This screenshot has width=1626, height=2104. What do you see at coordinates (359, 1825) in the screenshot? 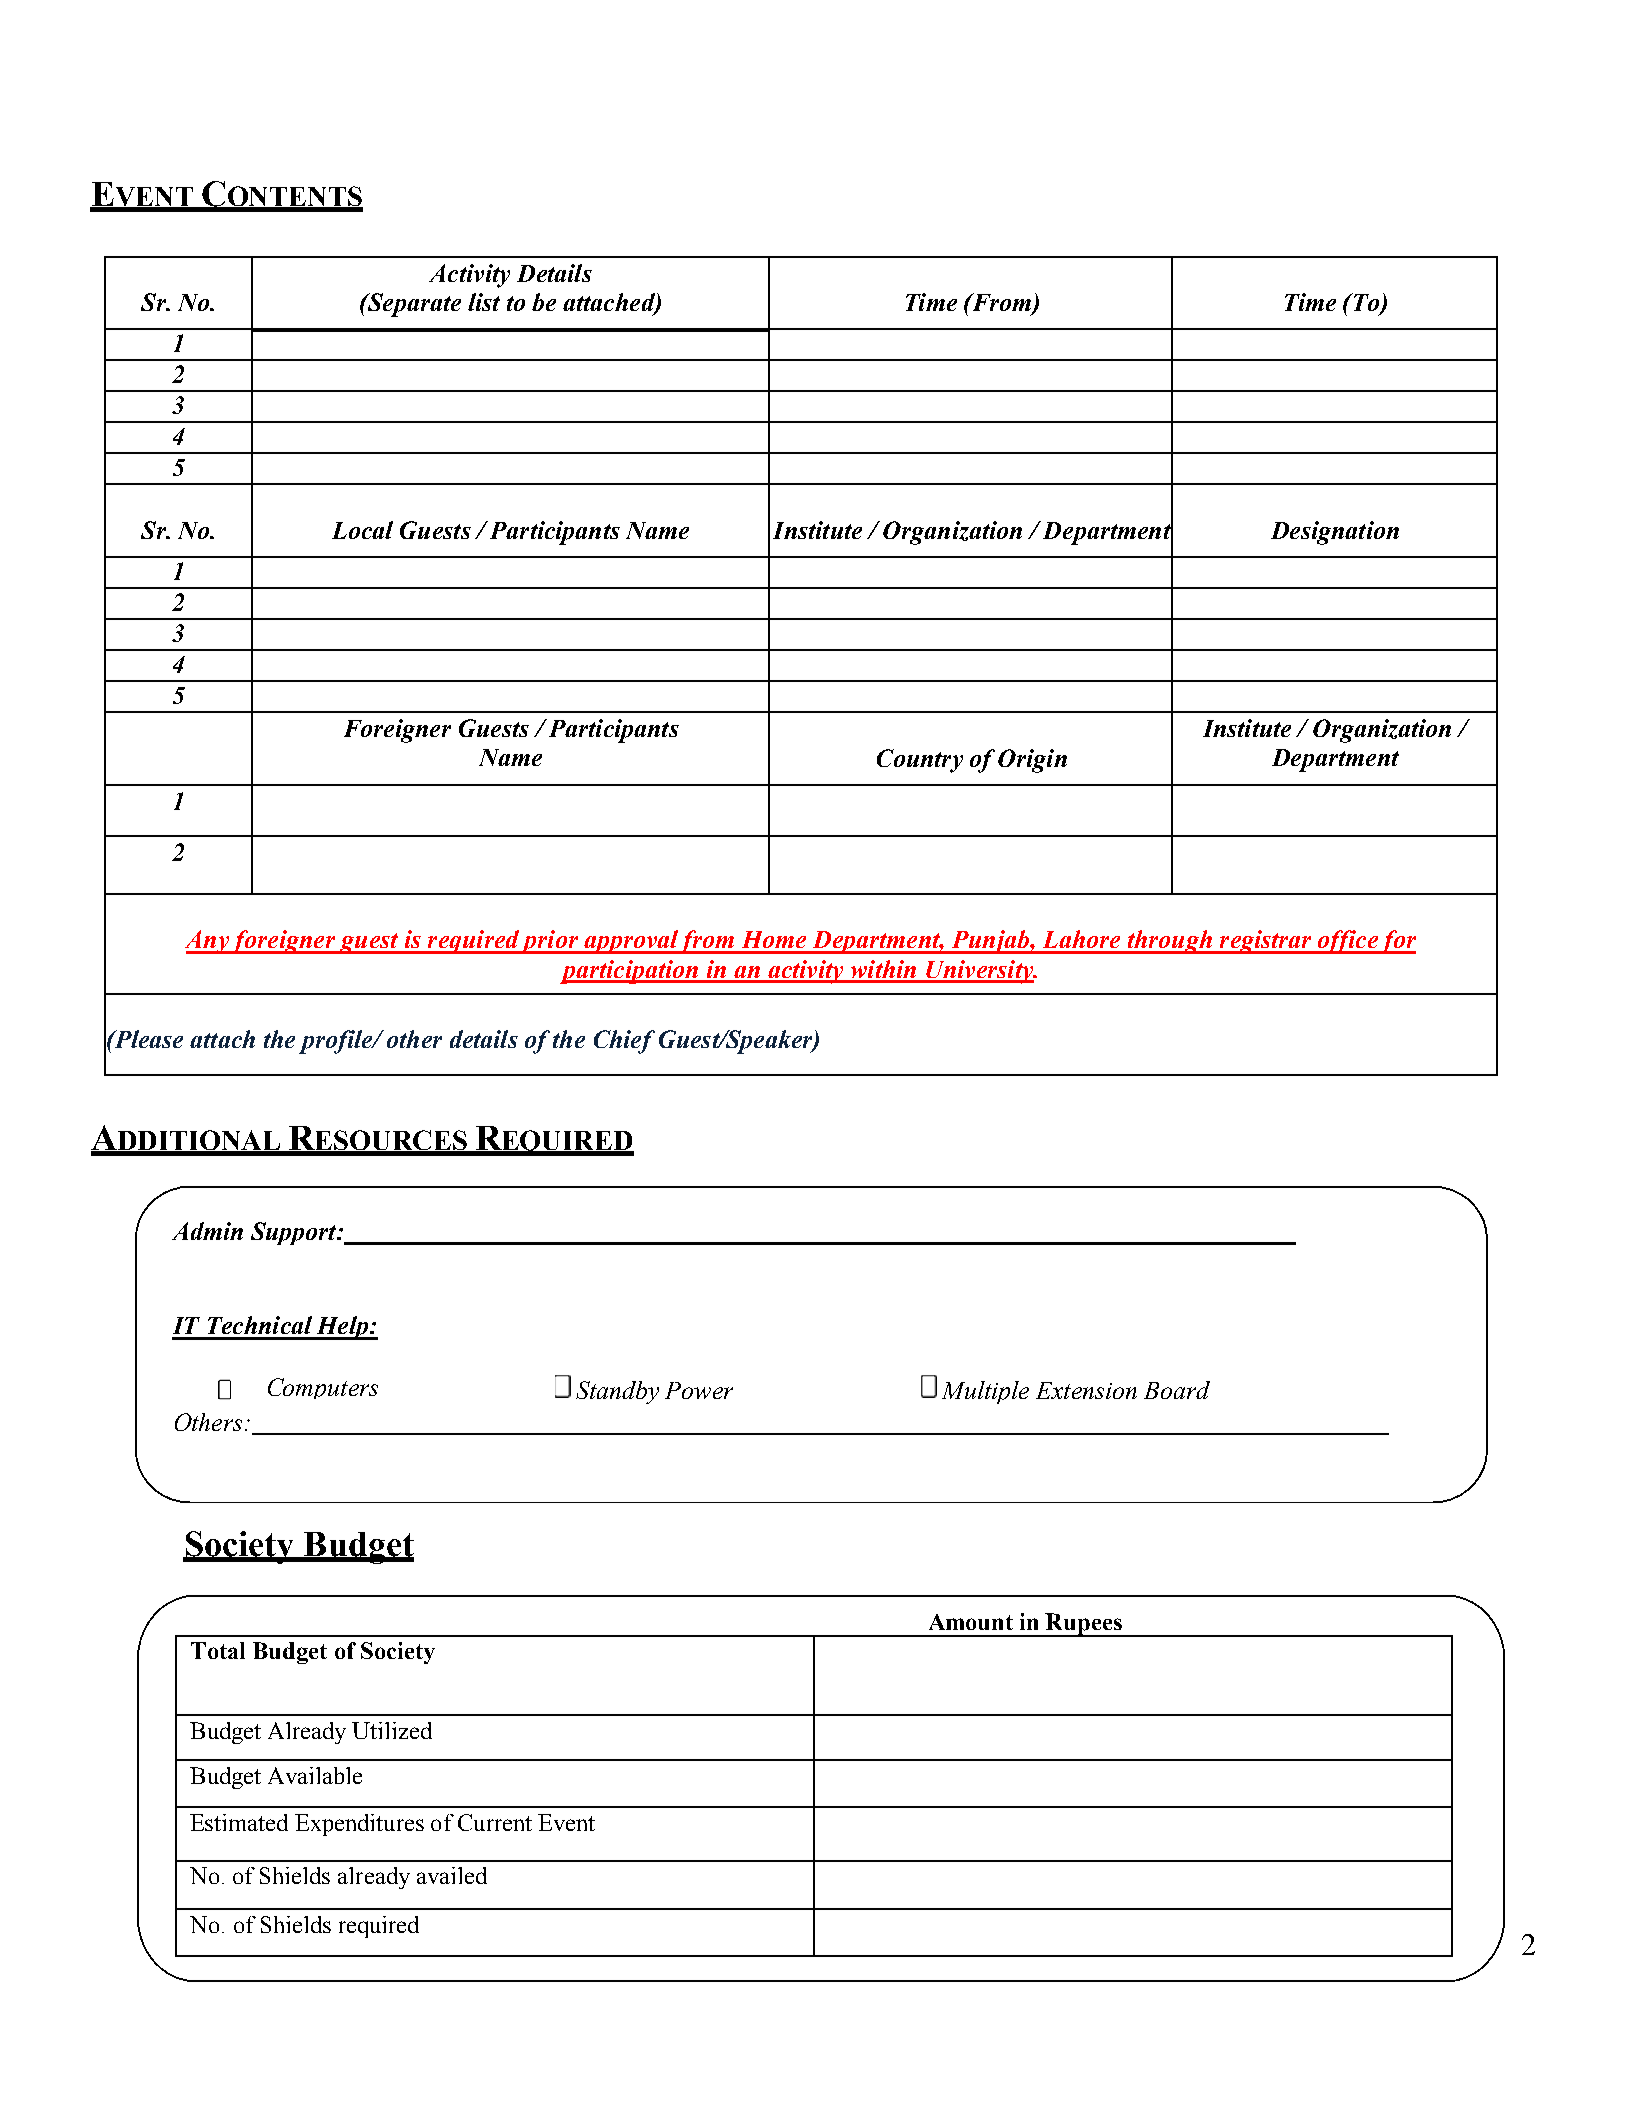
I see `Expenditures` at bounding box center [359, 1825].
